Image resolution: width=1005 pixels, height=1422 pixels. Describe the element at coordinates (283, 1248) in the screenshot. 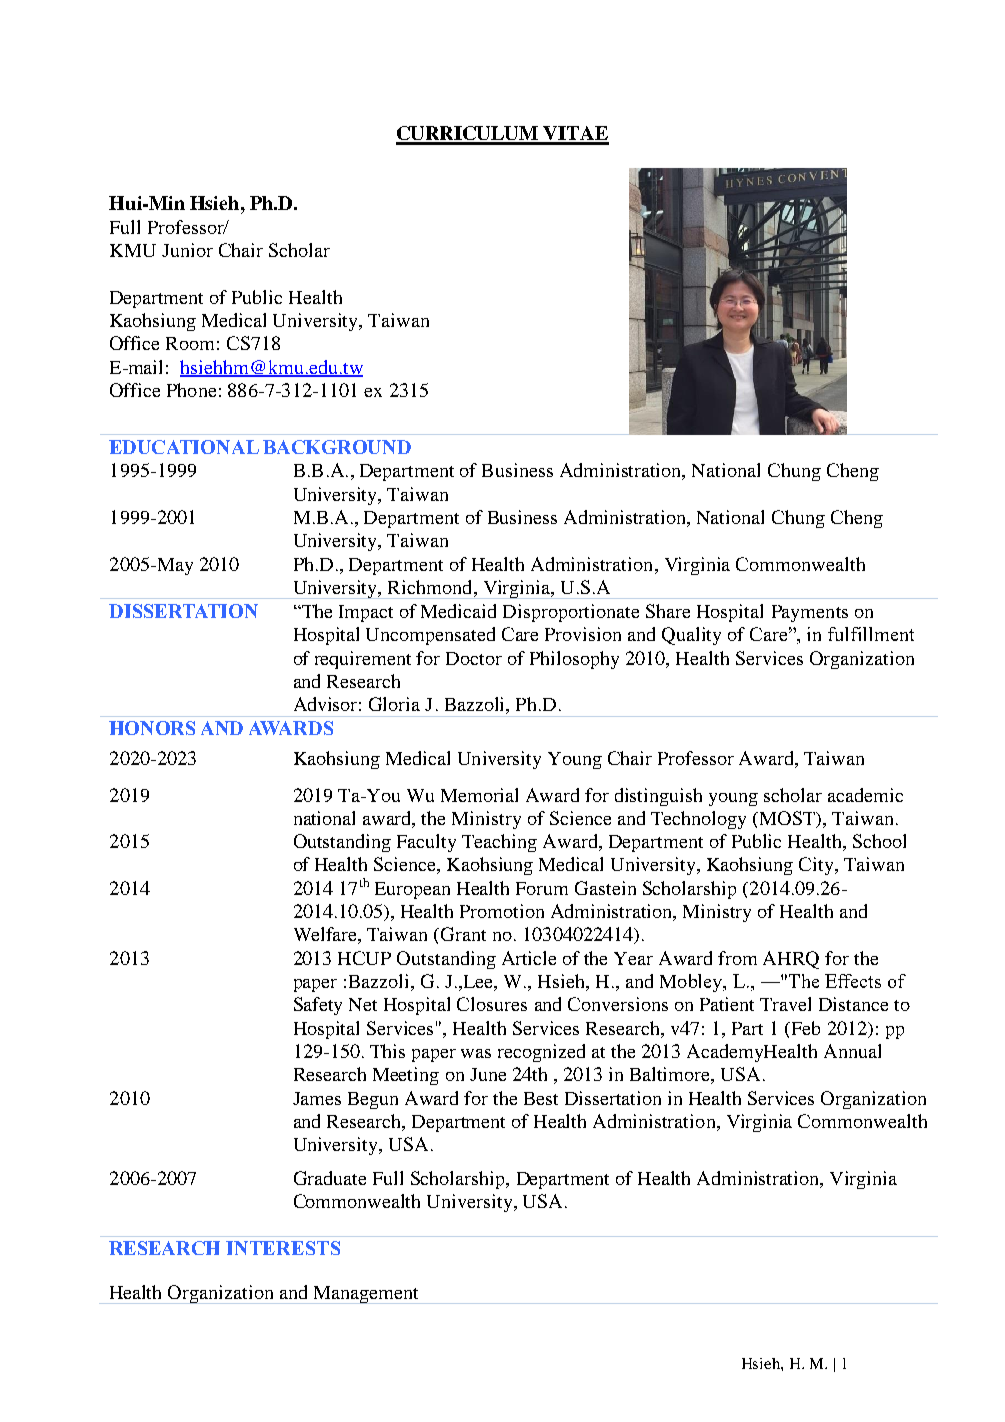

I see `INTERESTS` at that location.
